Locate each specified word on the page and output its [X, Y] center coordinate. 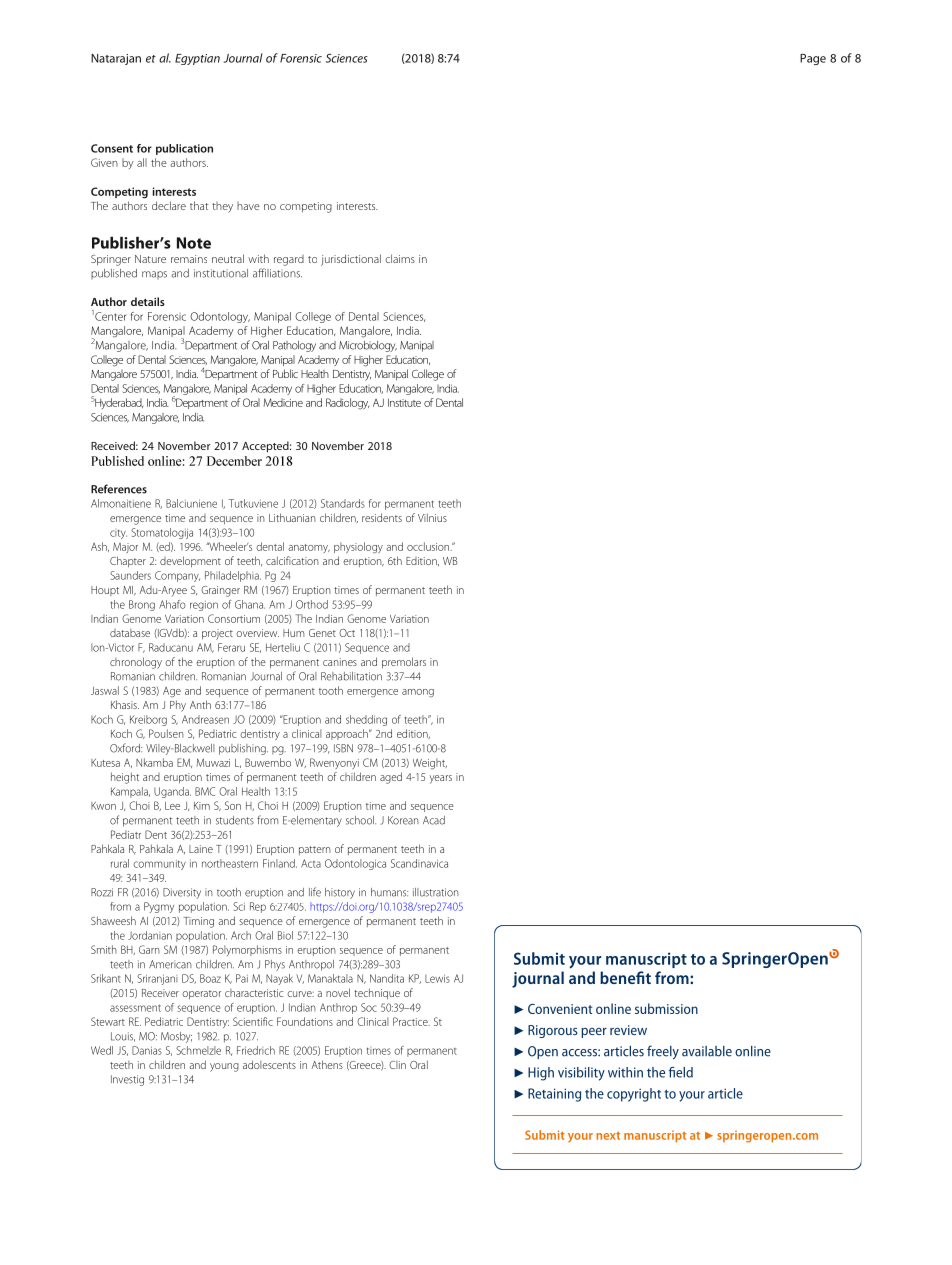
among [418, 693]
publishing [243, 749]
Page [813, 59]
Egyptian [197, 59]
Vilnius [432, 517]
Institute [404, 403]
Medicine [283, 402]
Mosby [176, 1037]
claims [400, 258]
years [441, 779]
